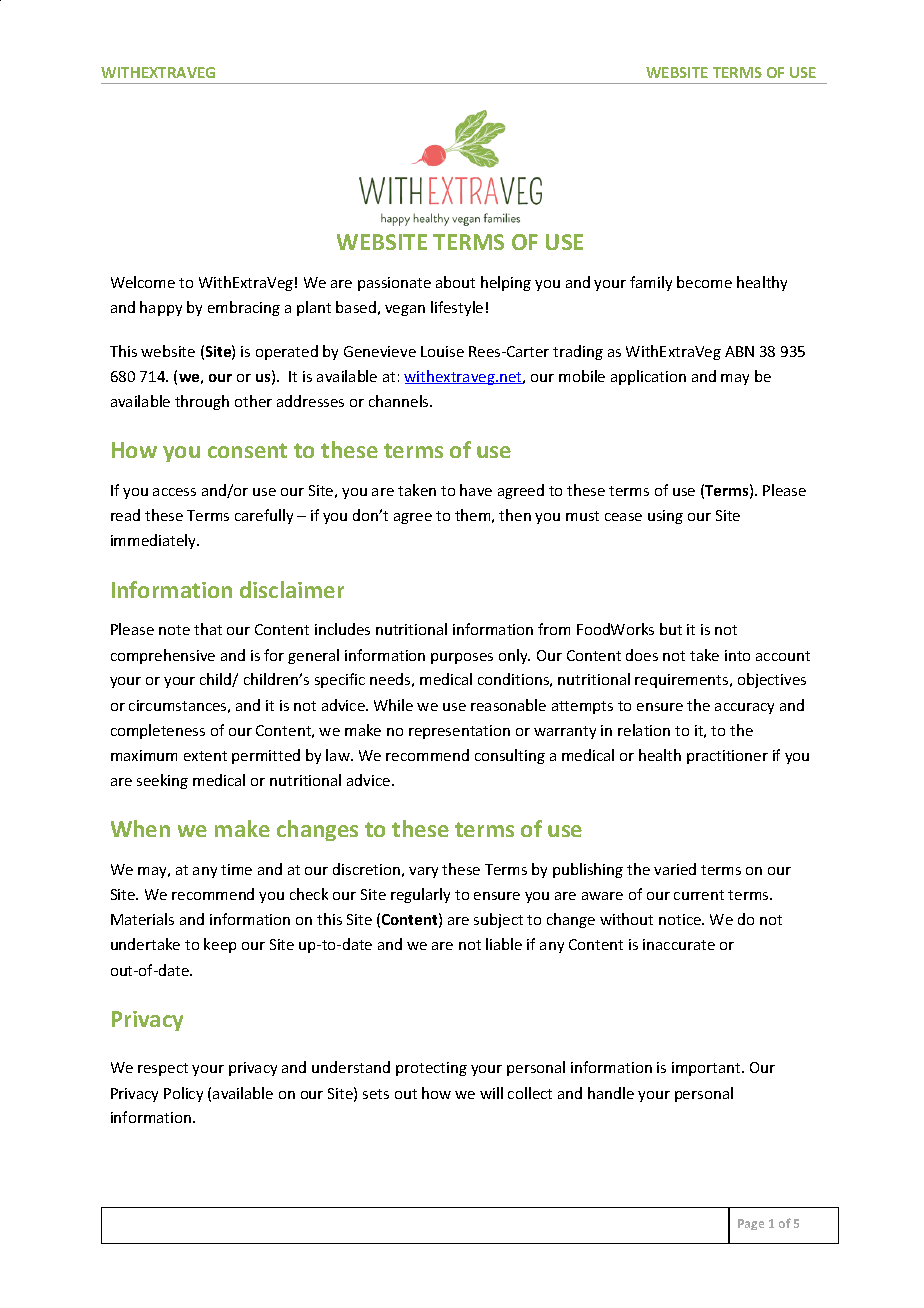  Describe the element at coordinates (491, 1093) in the page. I see `will` at that location.
